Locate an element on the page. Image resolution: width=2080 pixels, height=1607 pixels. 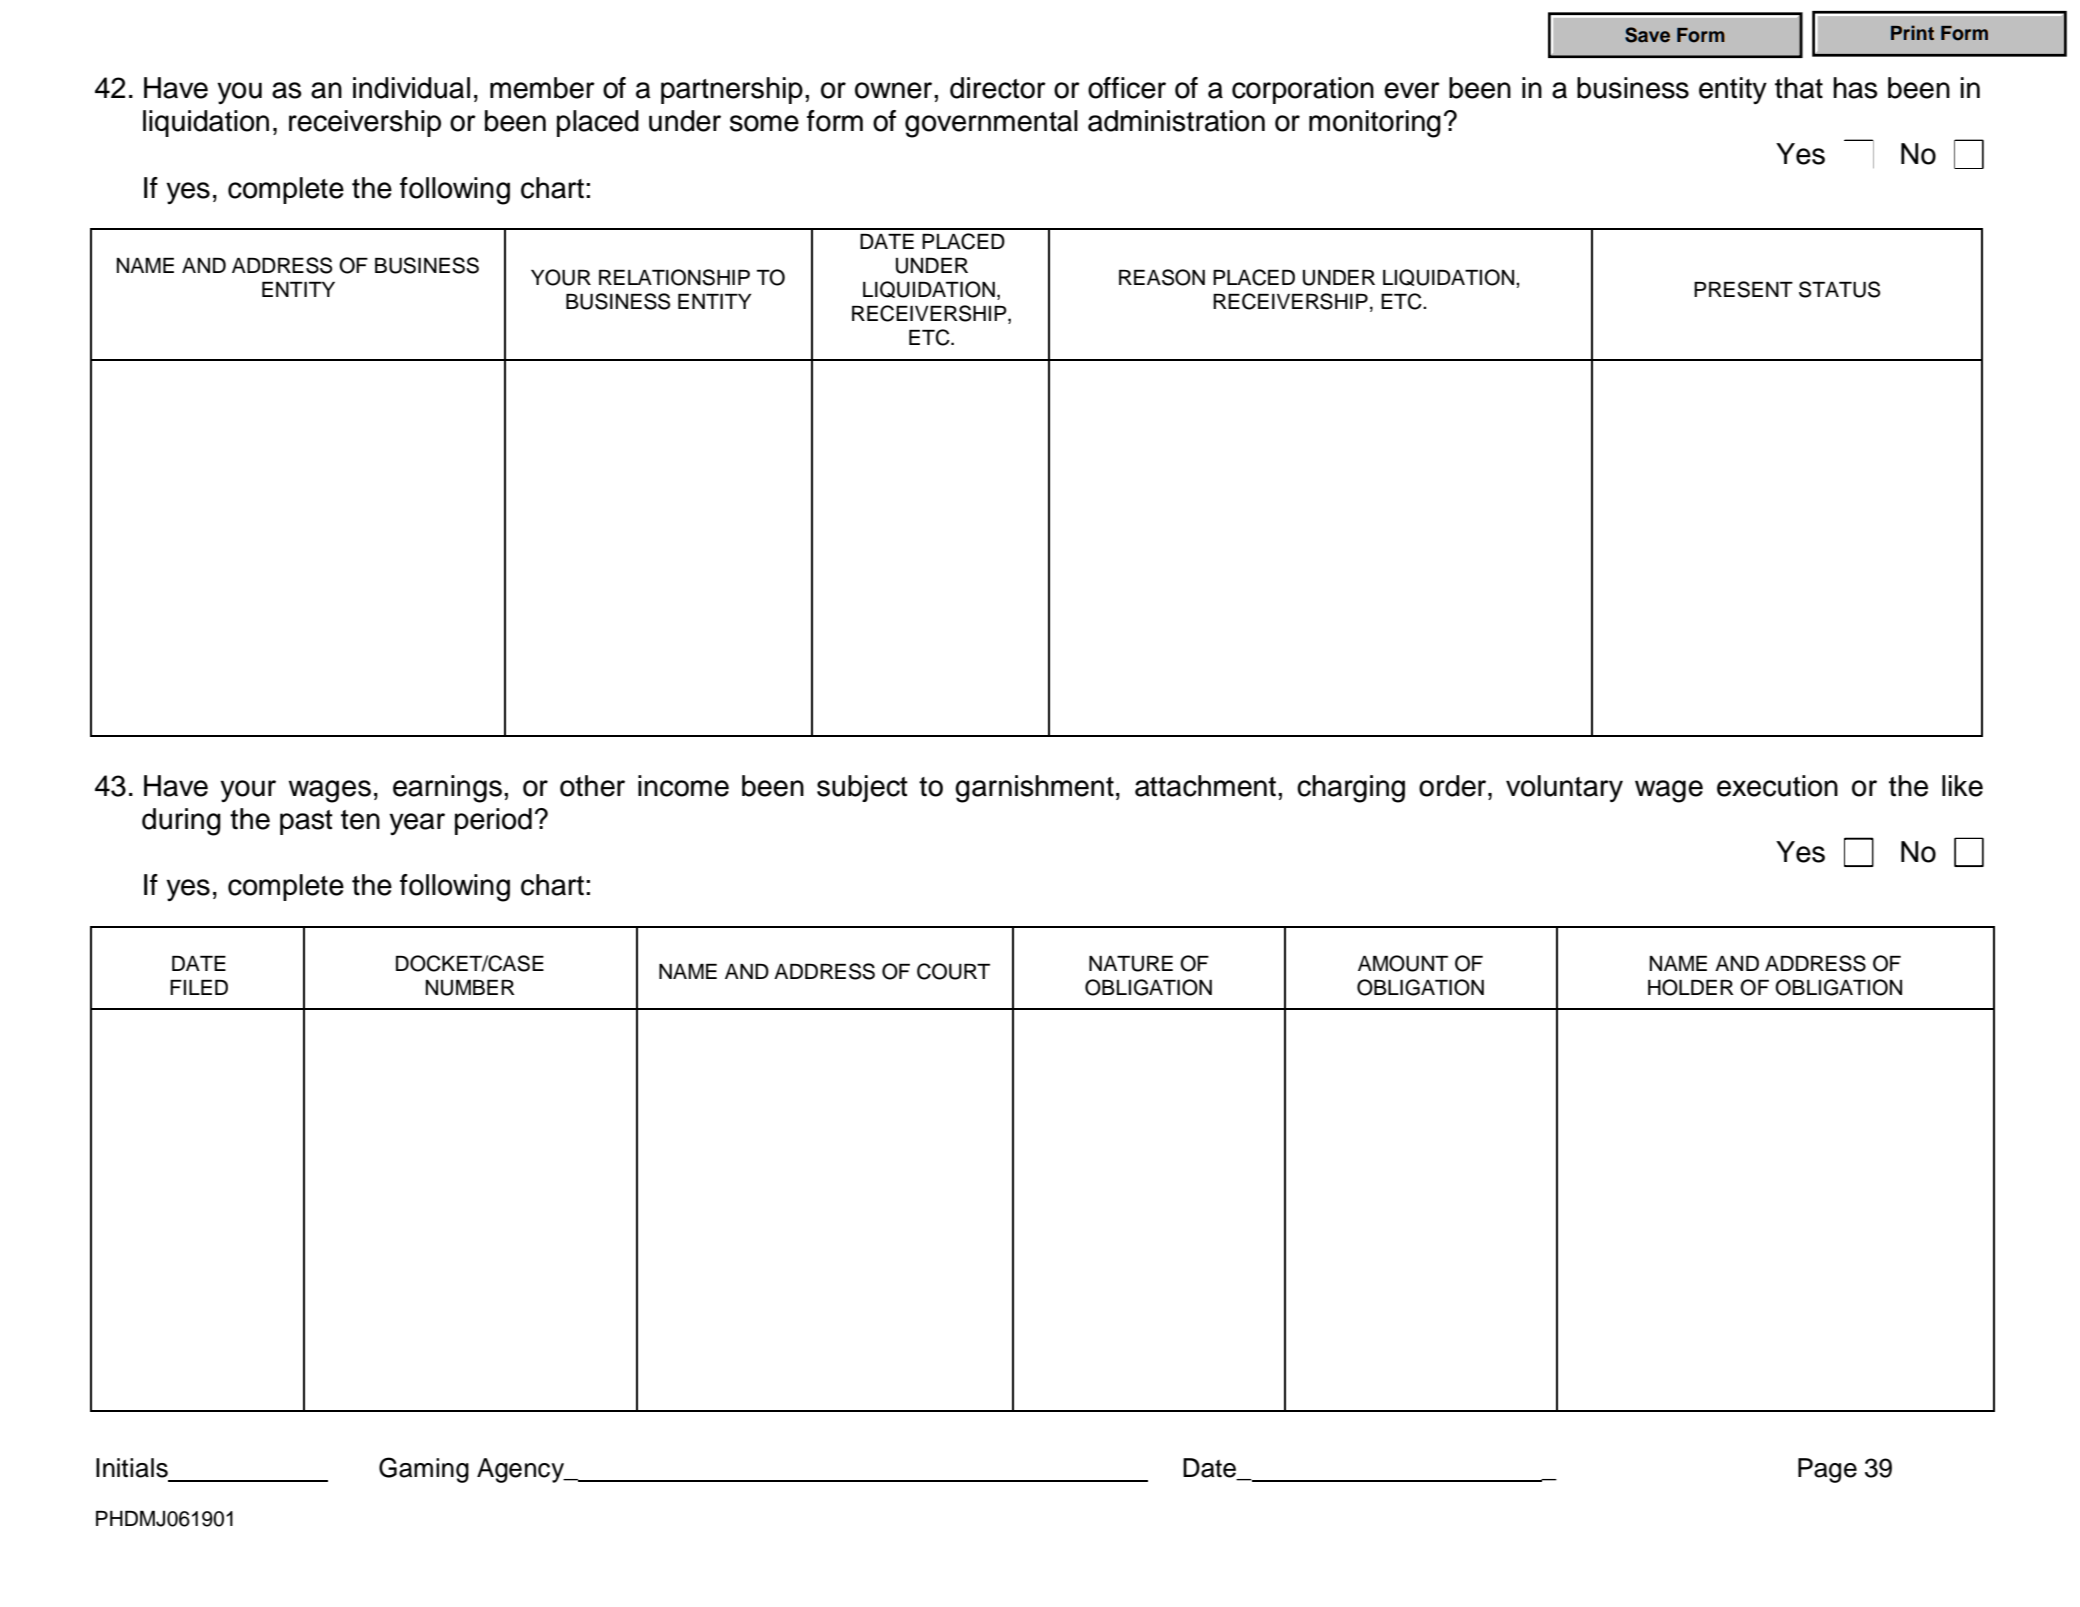
past is located at coordinates (306, 822).
